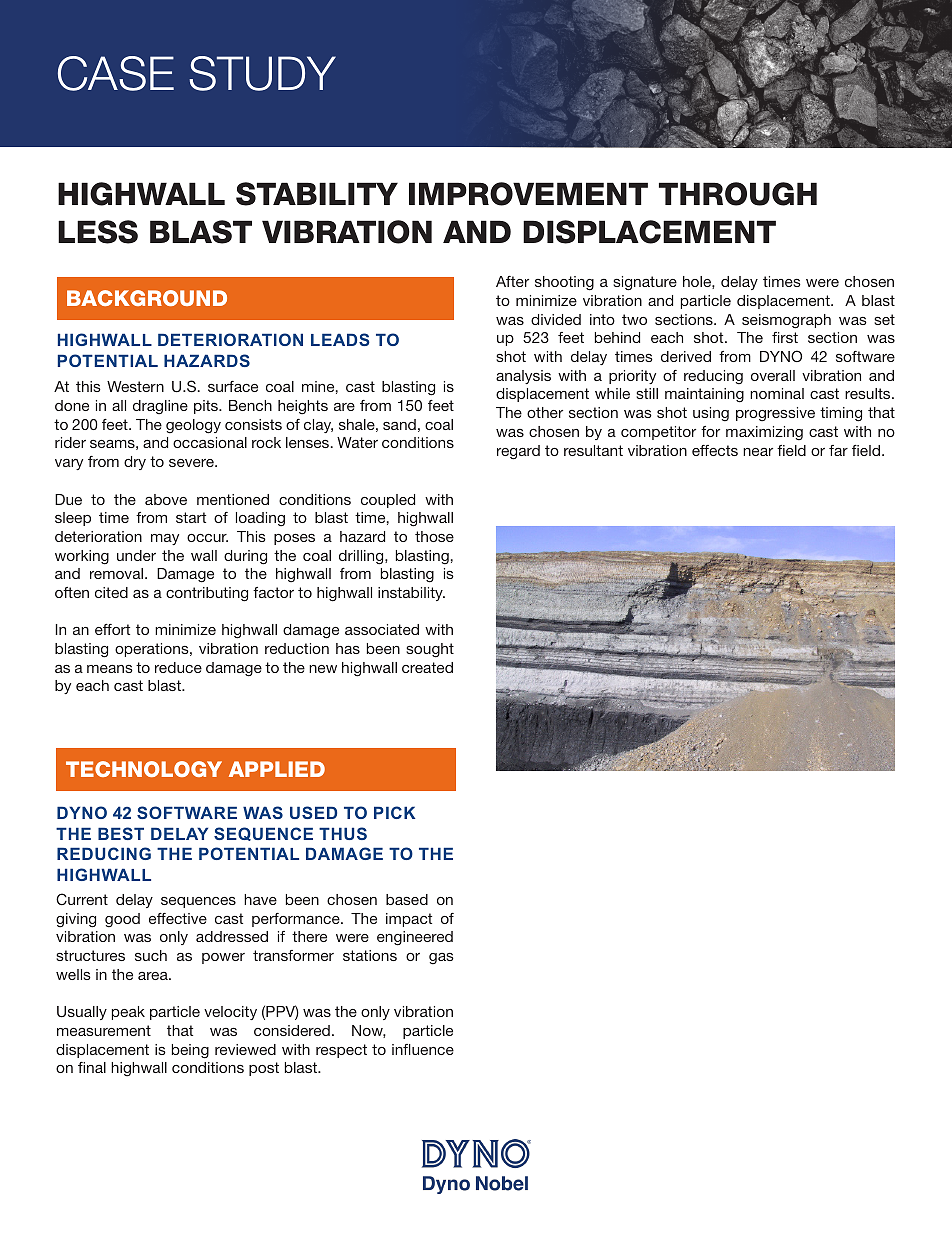 The height and width of the screenshot is (1233, 952). What do you see at coordinates (116, 73) in the screenshot?
I see `CASE` at bounding box center [116, 73].
